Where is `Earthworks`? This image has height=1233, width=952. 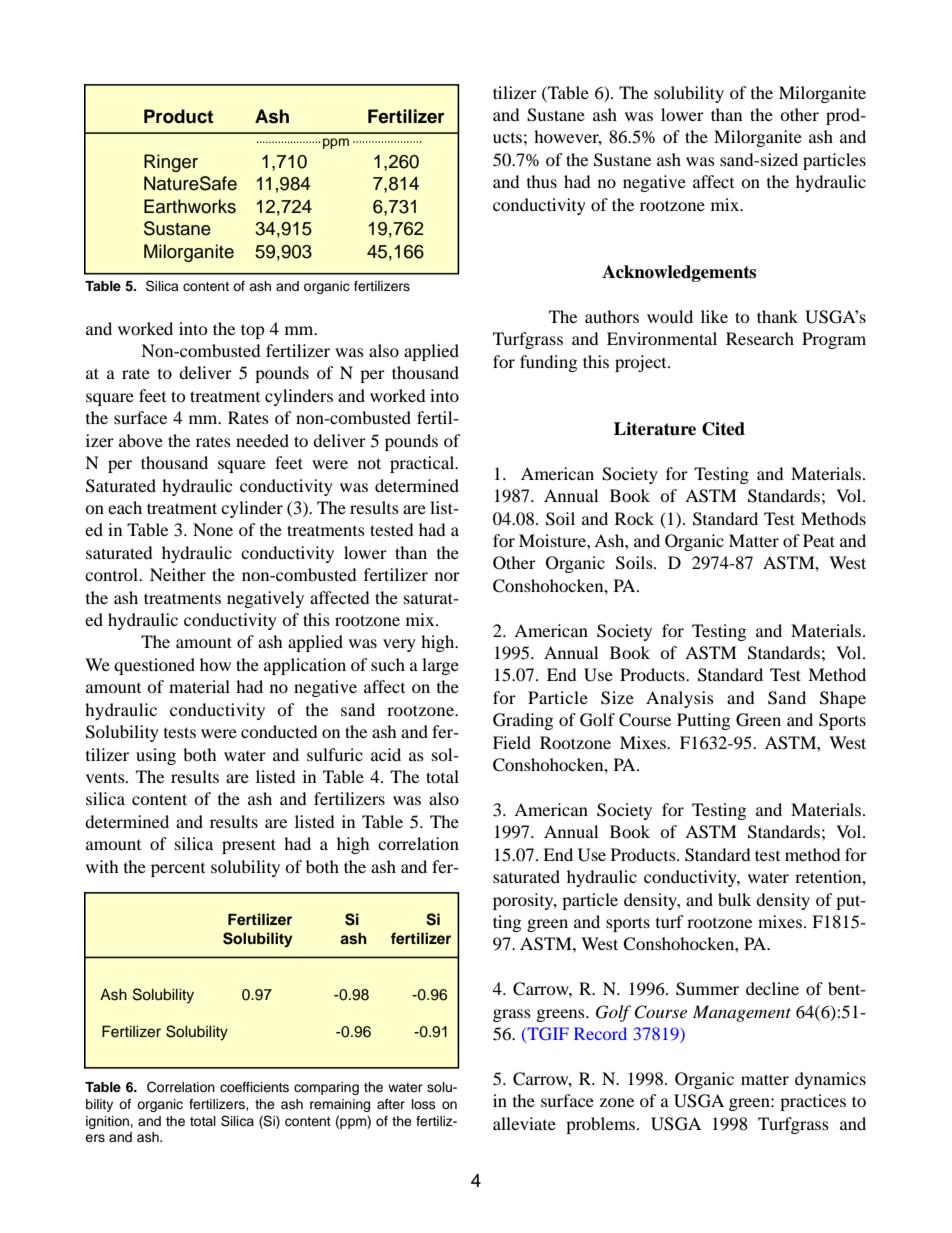
Earthworks is located at coordinates (190, 206).
